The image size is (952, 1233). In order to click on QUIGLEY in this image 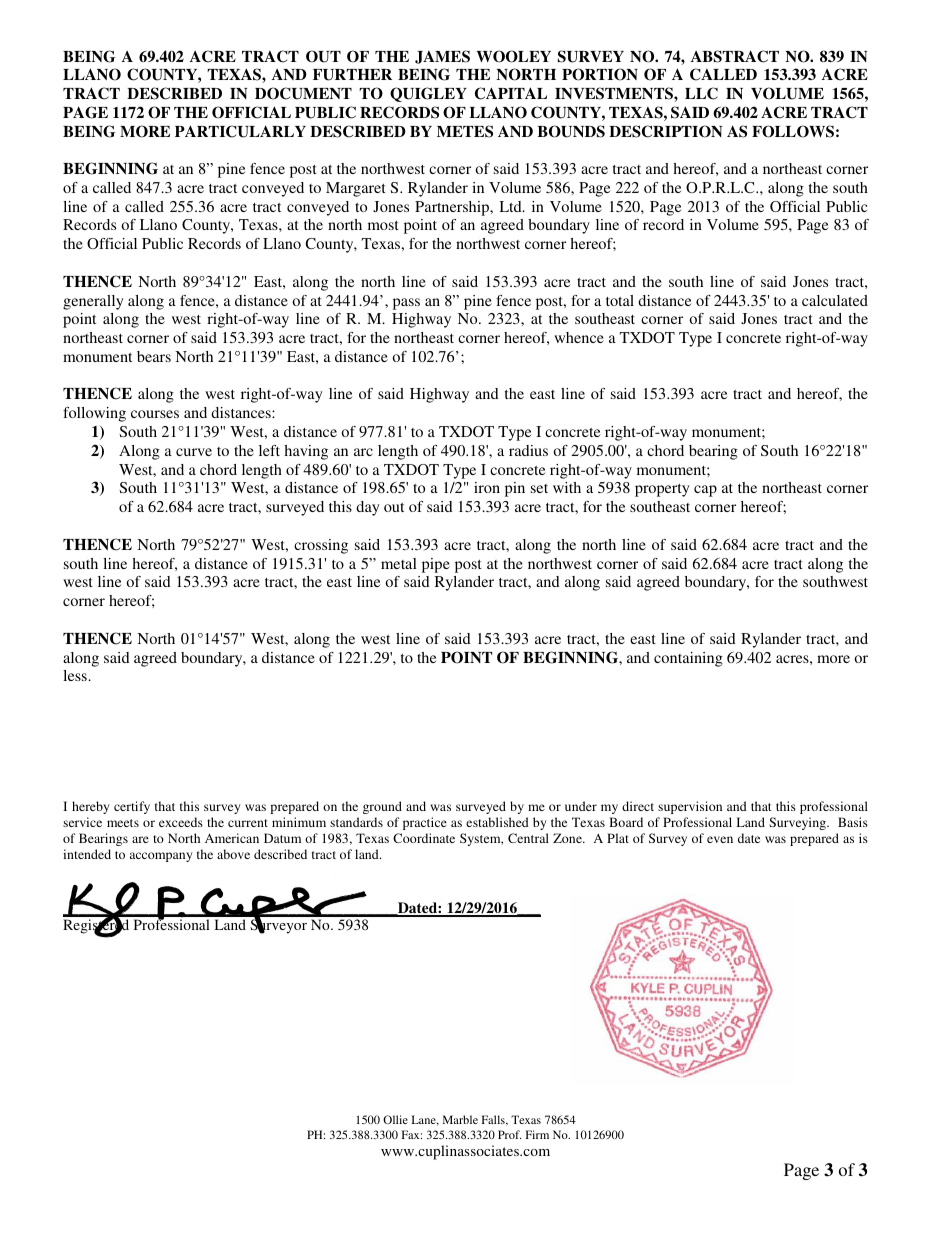, I will do `click(428, 94)`.
